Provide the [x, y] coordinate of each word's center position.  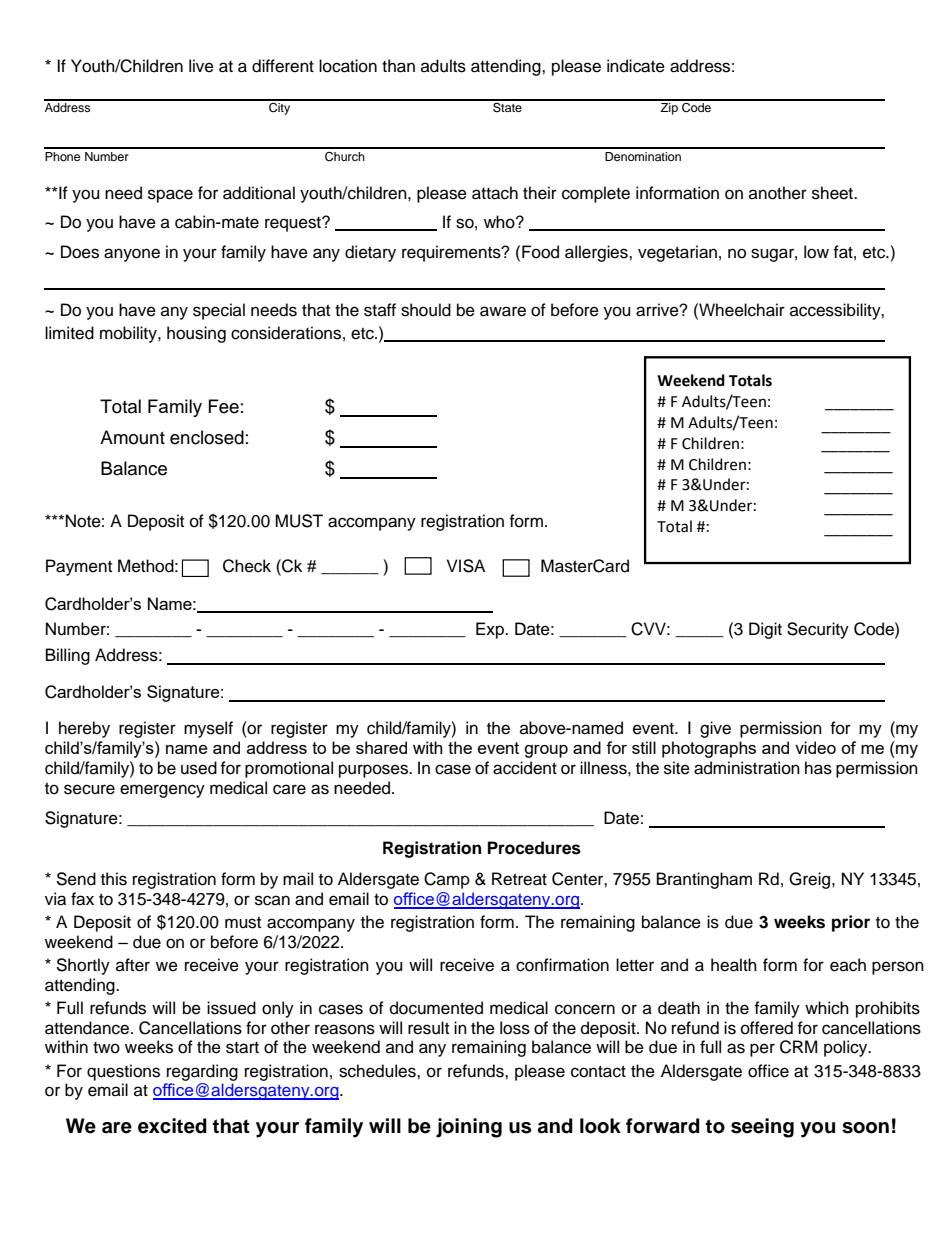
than [398, 66]
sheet [833, 193]
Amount [132, 437]
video [815, 747]
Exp [491, 630]
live [201, 66]
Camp [447, 880]
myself [208, 729]
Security [818, 630]
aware [503, 311]
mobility [129, 334]
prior [851, 923]
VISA [466, 566]
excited [172, 1126]
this [114, 879]
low [816, 252]
